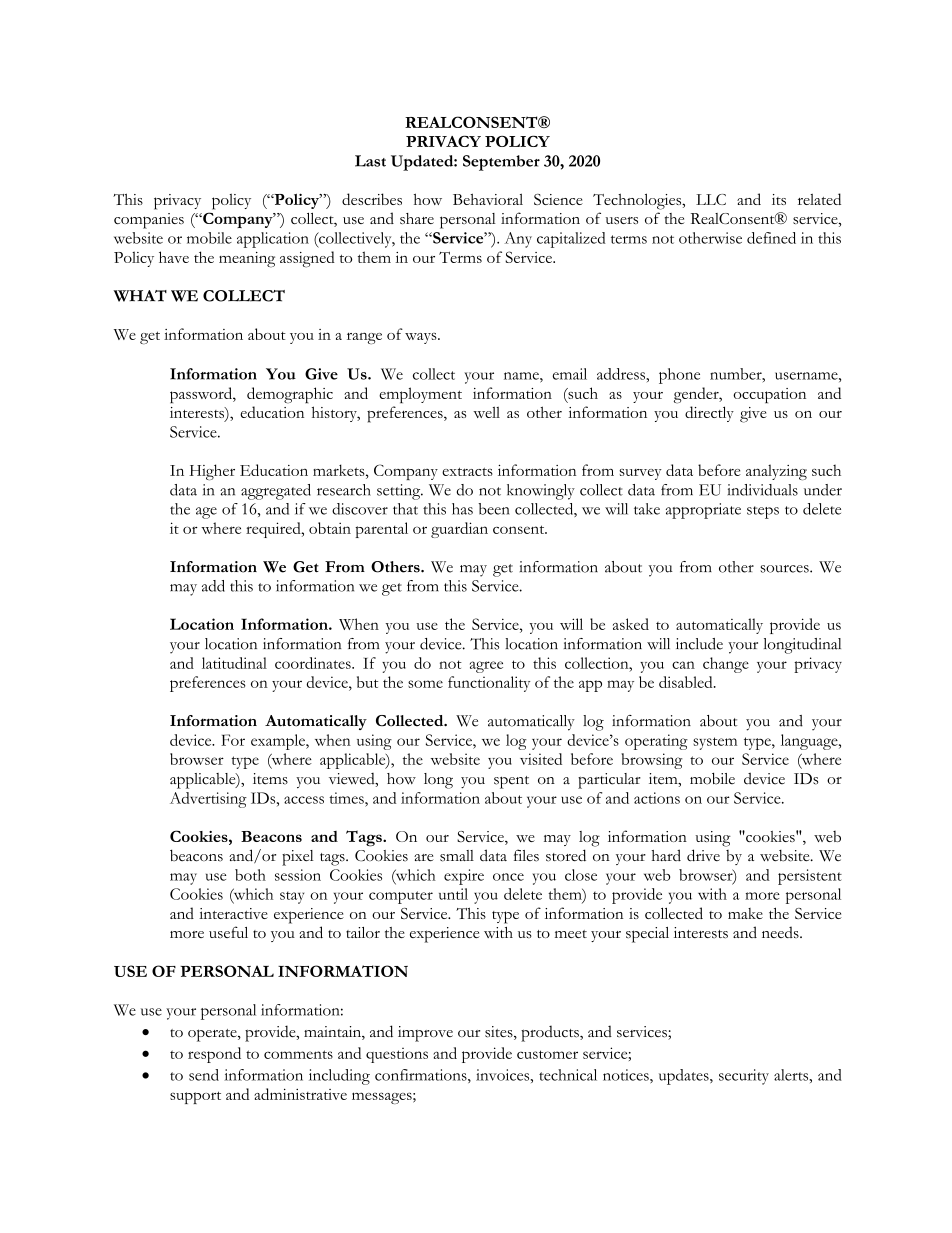 The width and height of the document is (952, 1233). What do you see at coordinates (699, 644) in the document?
I see `include` at bounding box center [699, 644].
